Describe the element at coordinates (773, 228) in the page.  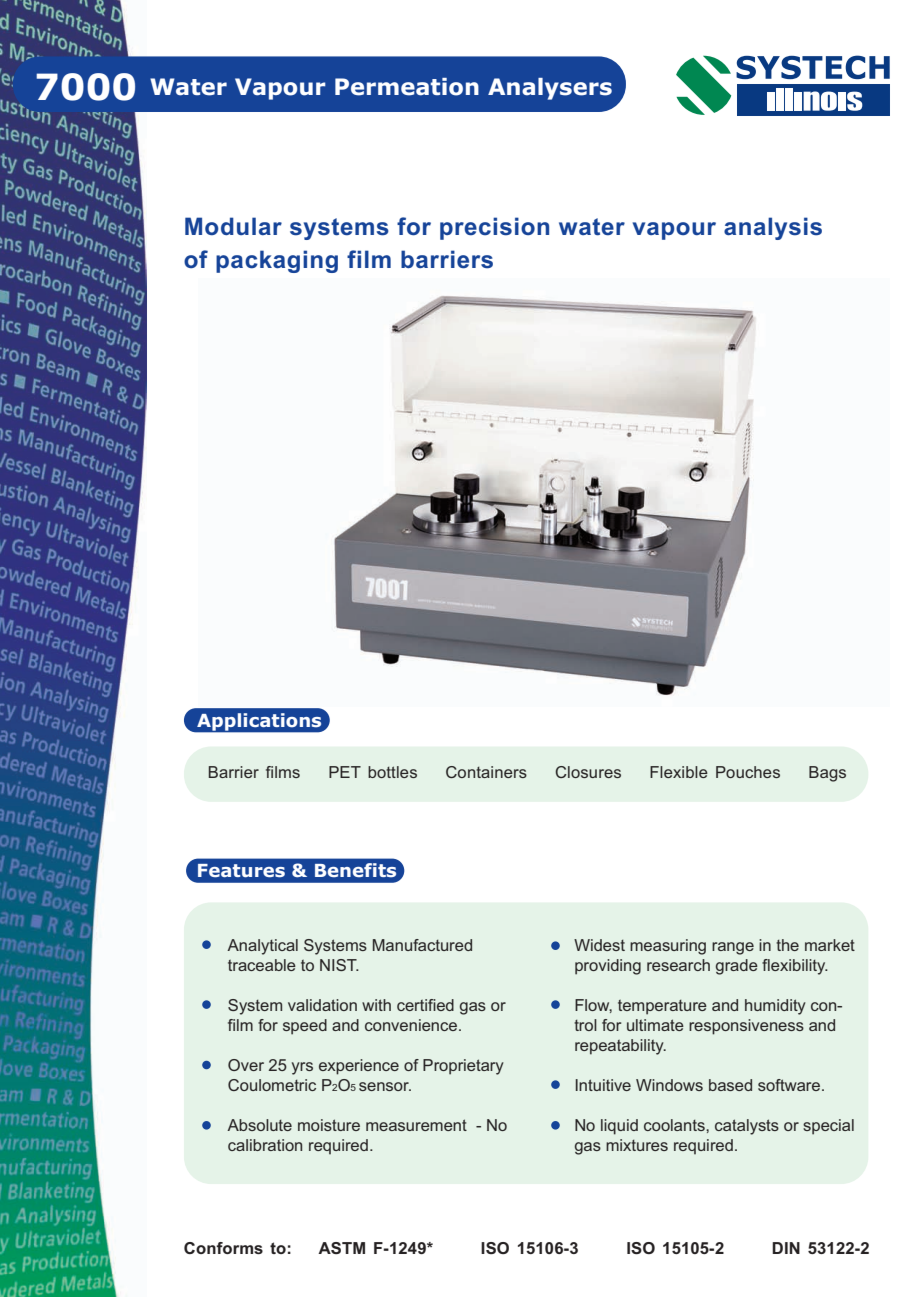
I see `analysis` at that location.
